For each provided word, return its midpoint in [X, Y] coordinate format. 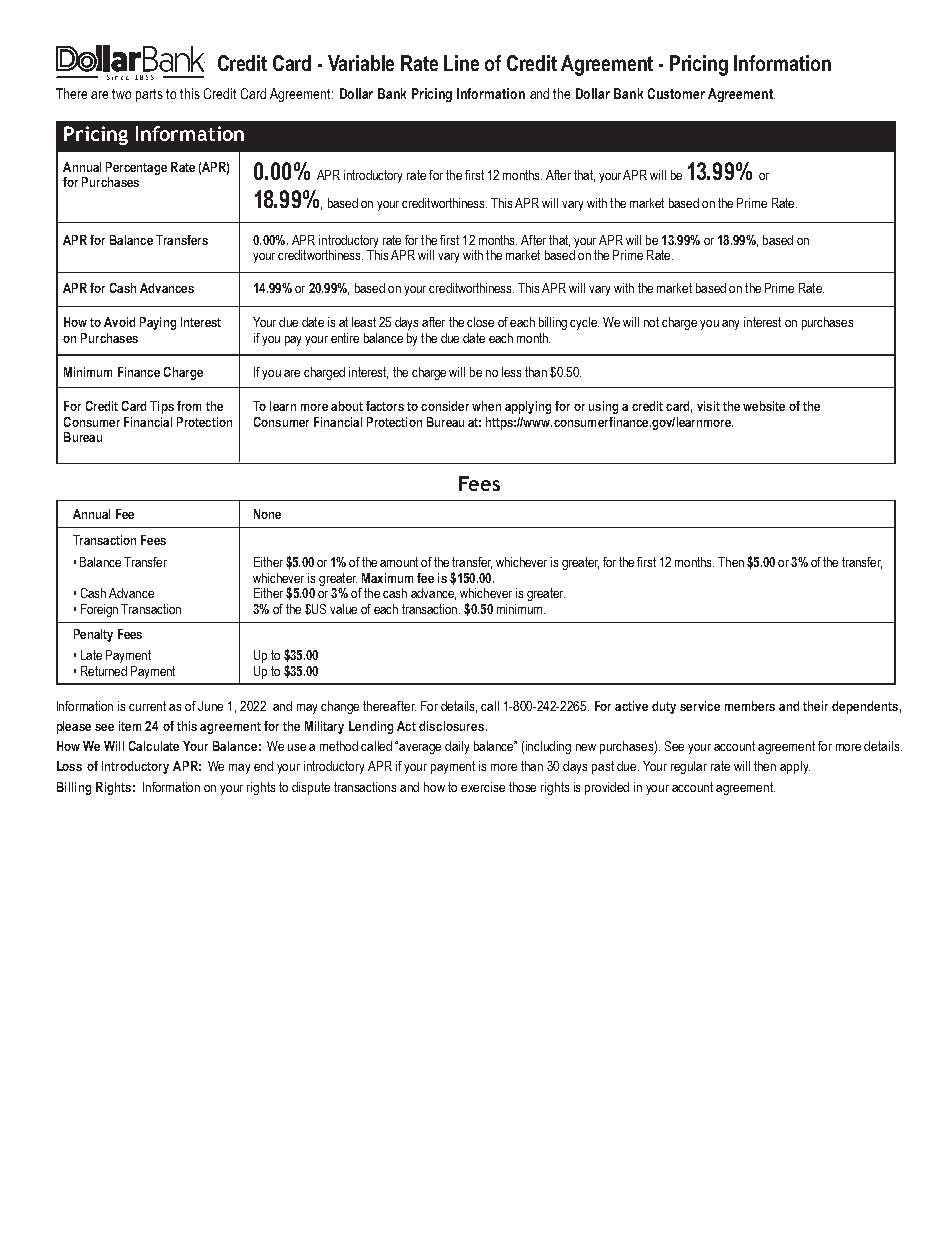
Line [461, 63]
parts [149, 95]
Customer [676, 93]
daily [457, 747]
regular [689, 767]
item [130, 726]
